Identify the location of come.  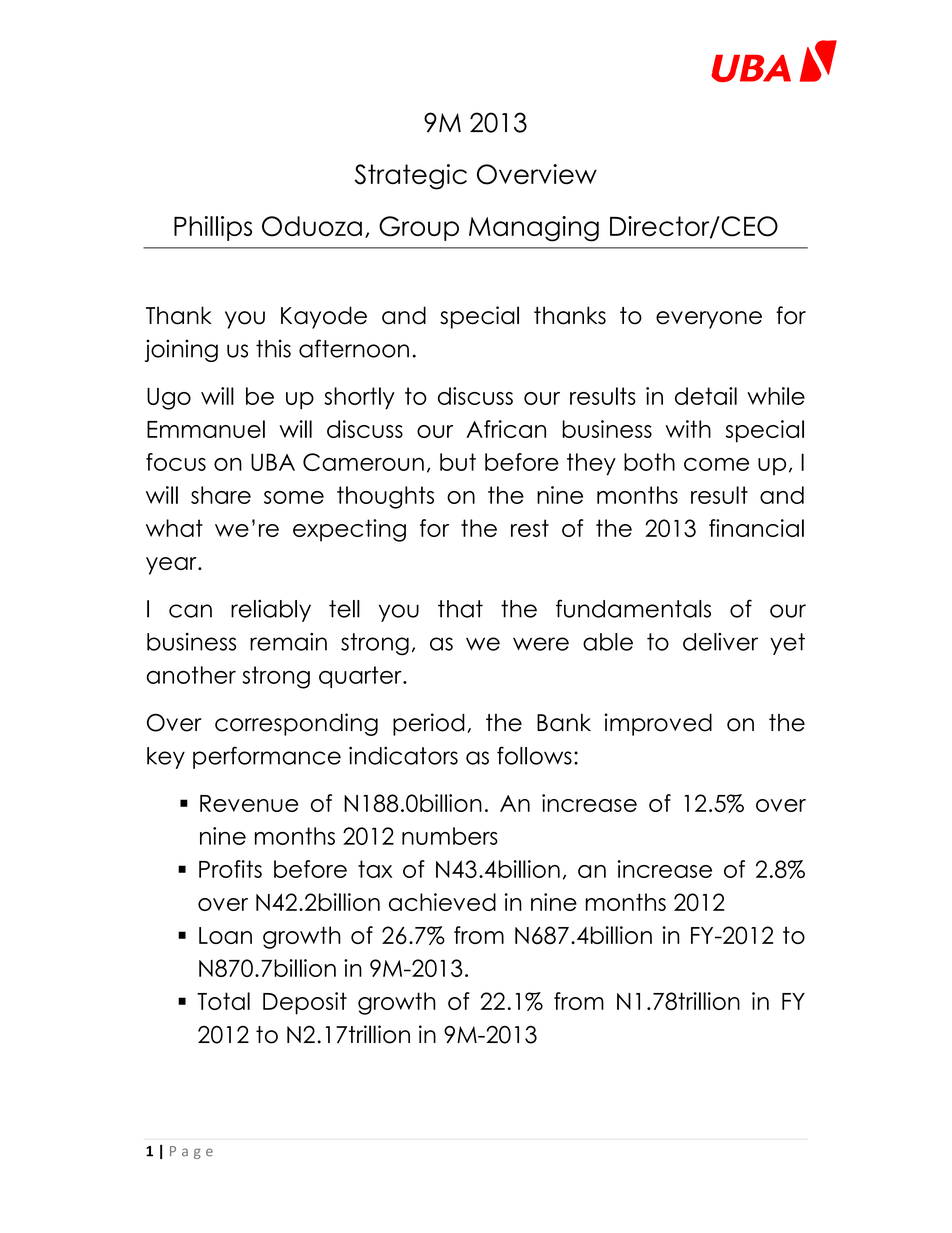
(716, 464).
